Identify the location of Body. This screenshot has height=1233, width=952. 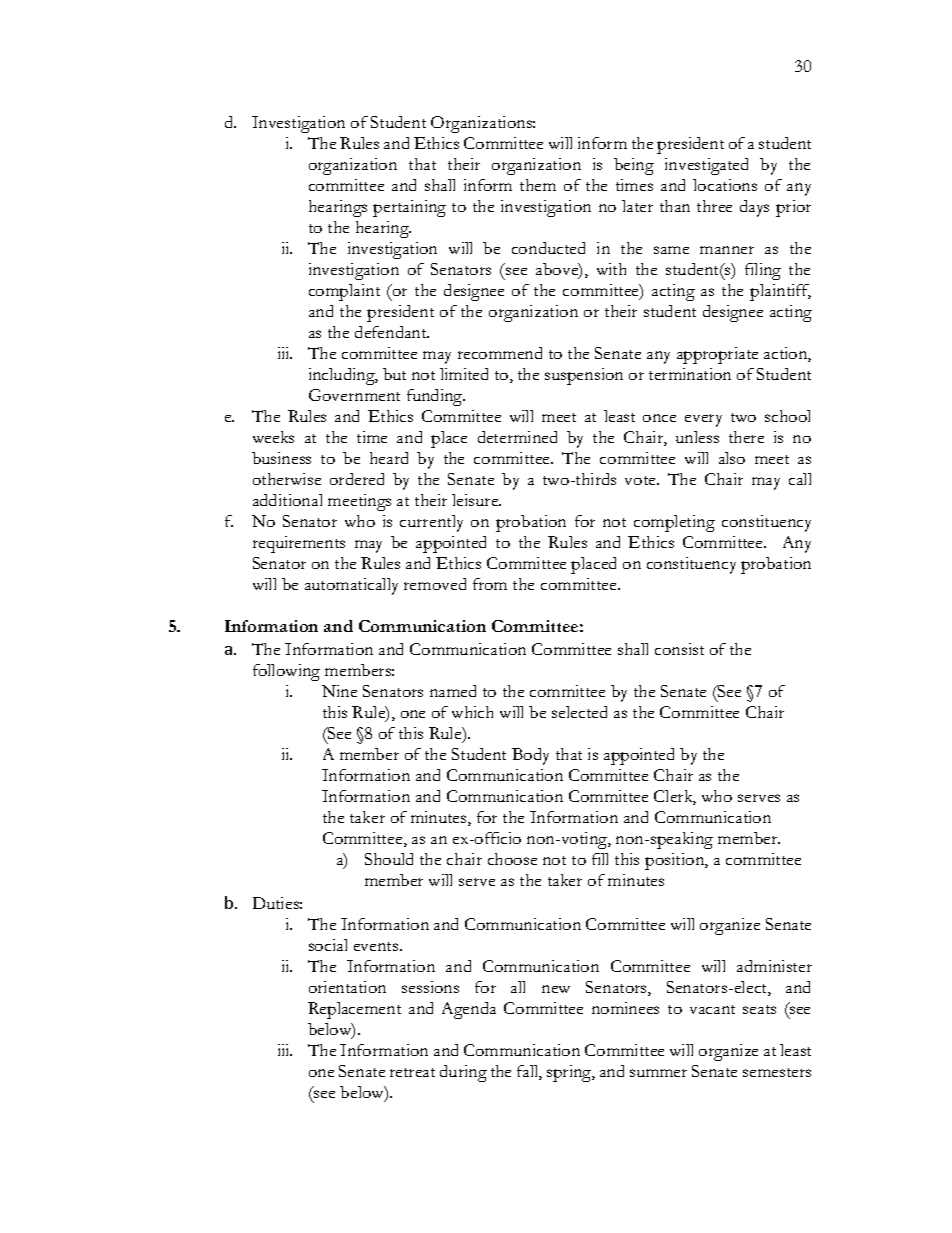
(530, 756).
